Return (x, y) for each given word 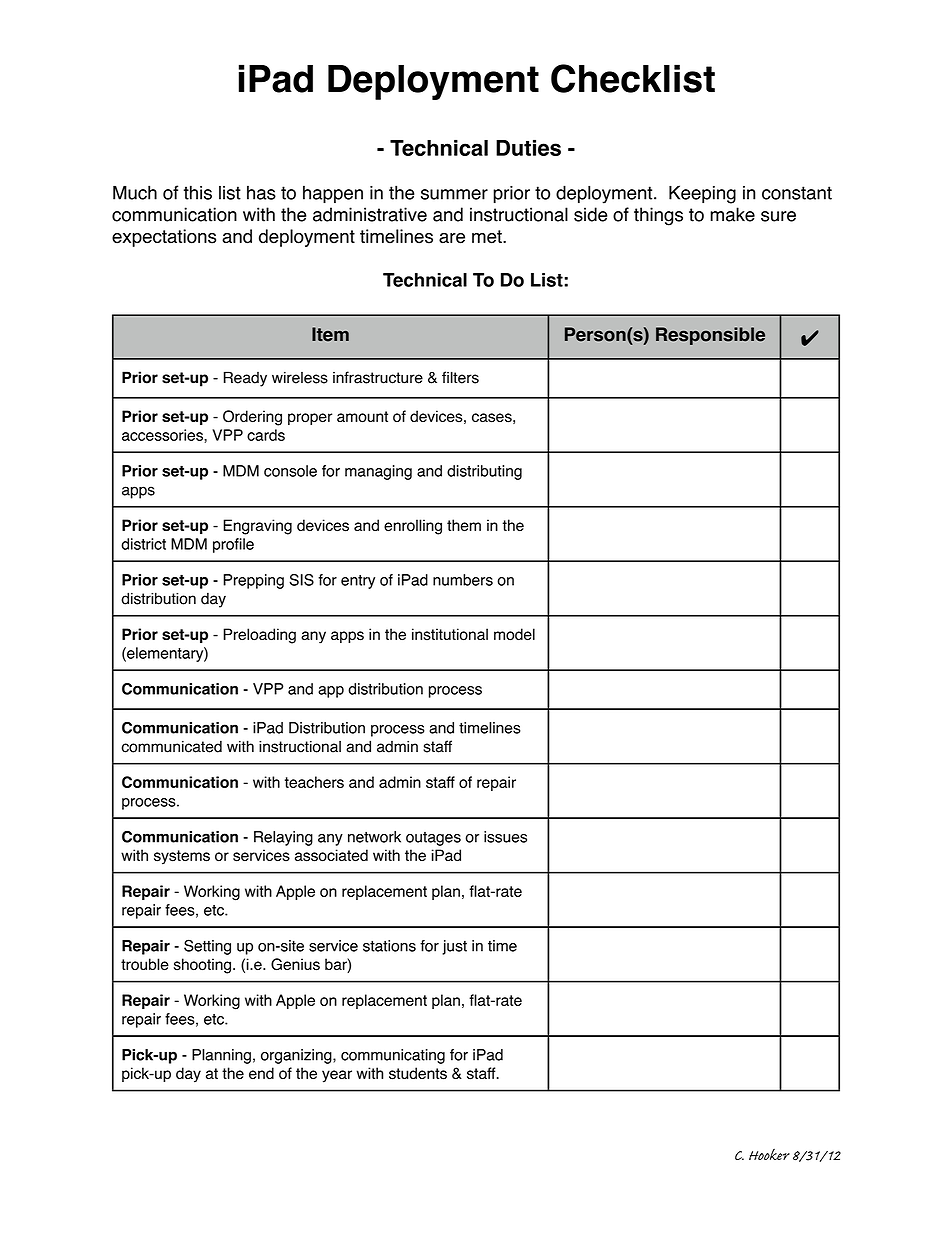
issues (505, 837)
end (261, 1073)
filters (460, 377)
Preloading (259, 636)
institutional (450, 634)
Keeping (702, 194)
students (418, 1073)
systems (182, 857)
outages (433, 839)
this (198, 192)
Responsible (710, 336)
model (514, 634)
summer (454, 194)
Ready (245, 379)
